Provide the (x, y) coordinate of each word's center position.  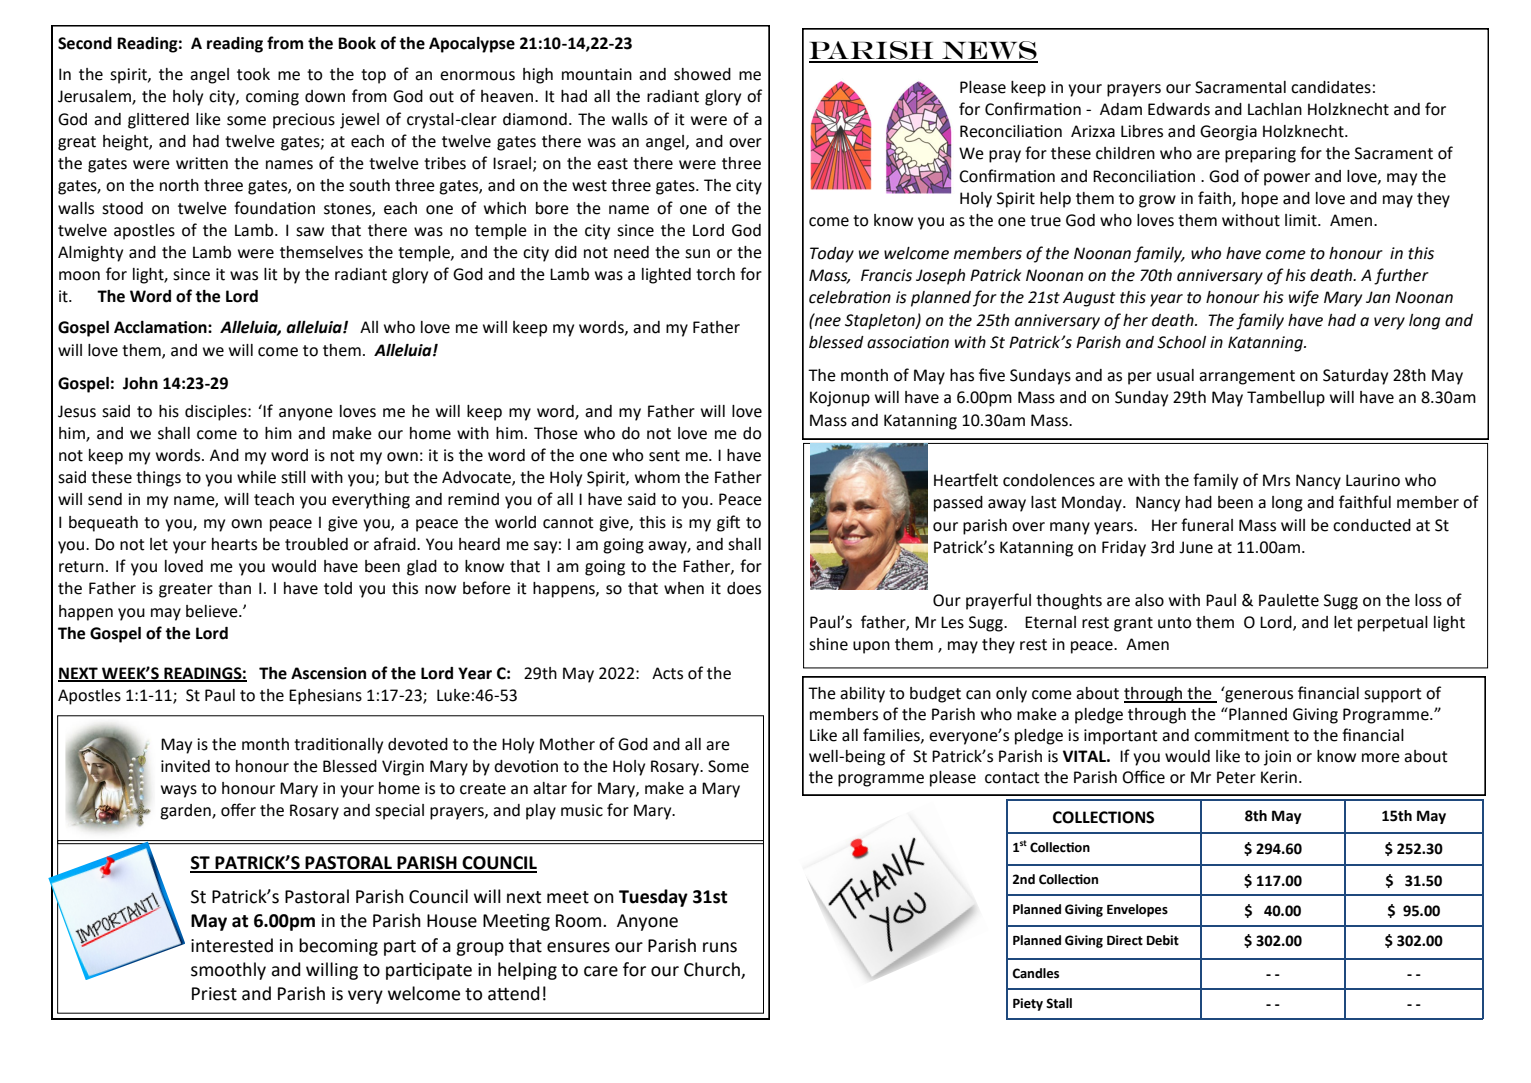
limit (1302, 220)
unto (1174, 623)
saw (310, 232)
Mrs (1276, 480)
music (582, 810)
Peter (1236, 777)
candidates (1331, 87)
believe (213, 611)
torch (715, 274)
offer (238, 810)
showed (702, 74)
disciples (217, 413)
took (253, 74)
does (744, 588)
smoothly (228, 971)
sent (664, 456)
